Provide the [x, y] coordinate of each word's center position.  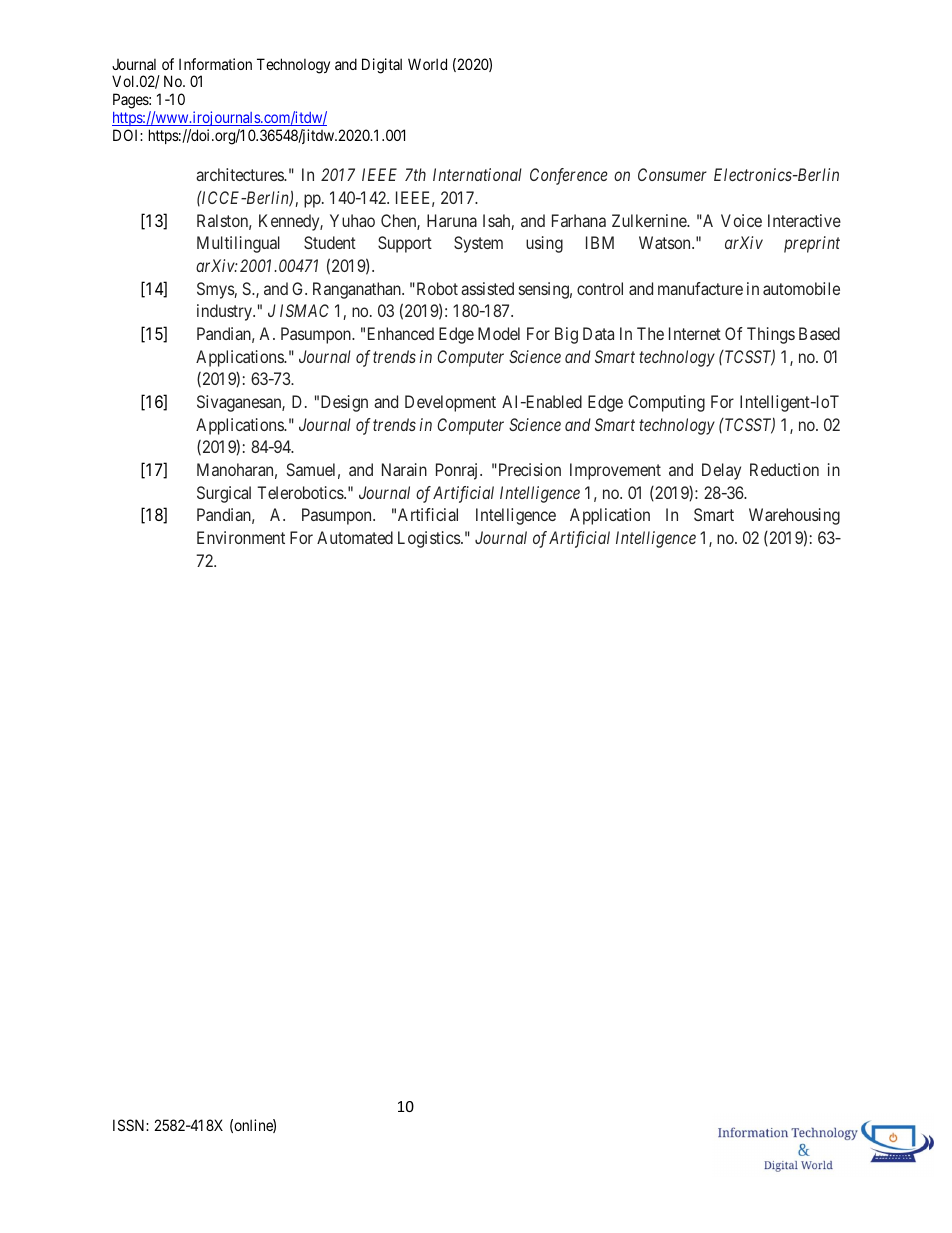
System [478, 244]
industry [225, 312]
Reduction [784, 469]
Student [330, 242]
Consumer [672, 174]
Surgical [224, 494]
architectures [240, 174]
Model [499, 333]
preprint [812, 244]
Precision [528, 469]
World [427, 64]
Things [771, 335]
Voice [741, 220]
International [477, 174]
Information [215, 64]
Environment [241, 537]
